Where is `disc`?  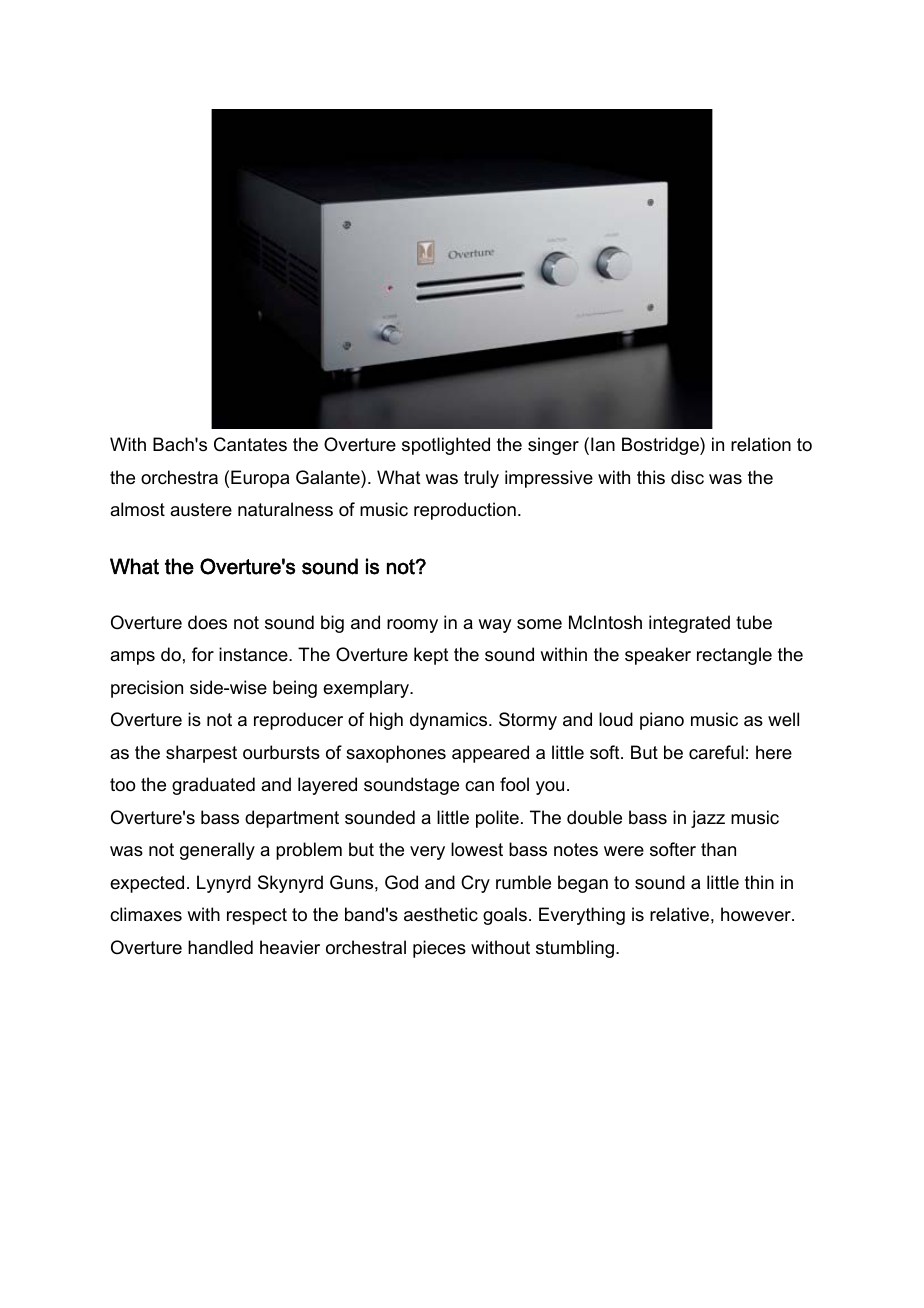 disc is located at coordinates (687, 477).
